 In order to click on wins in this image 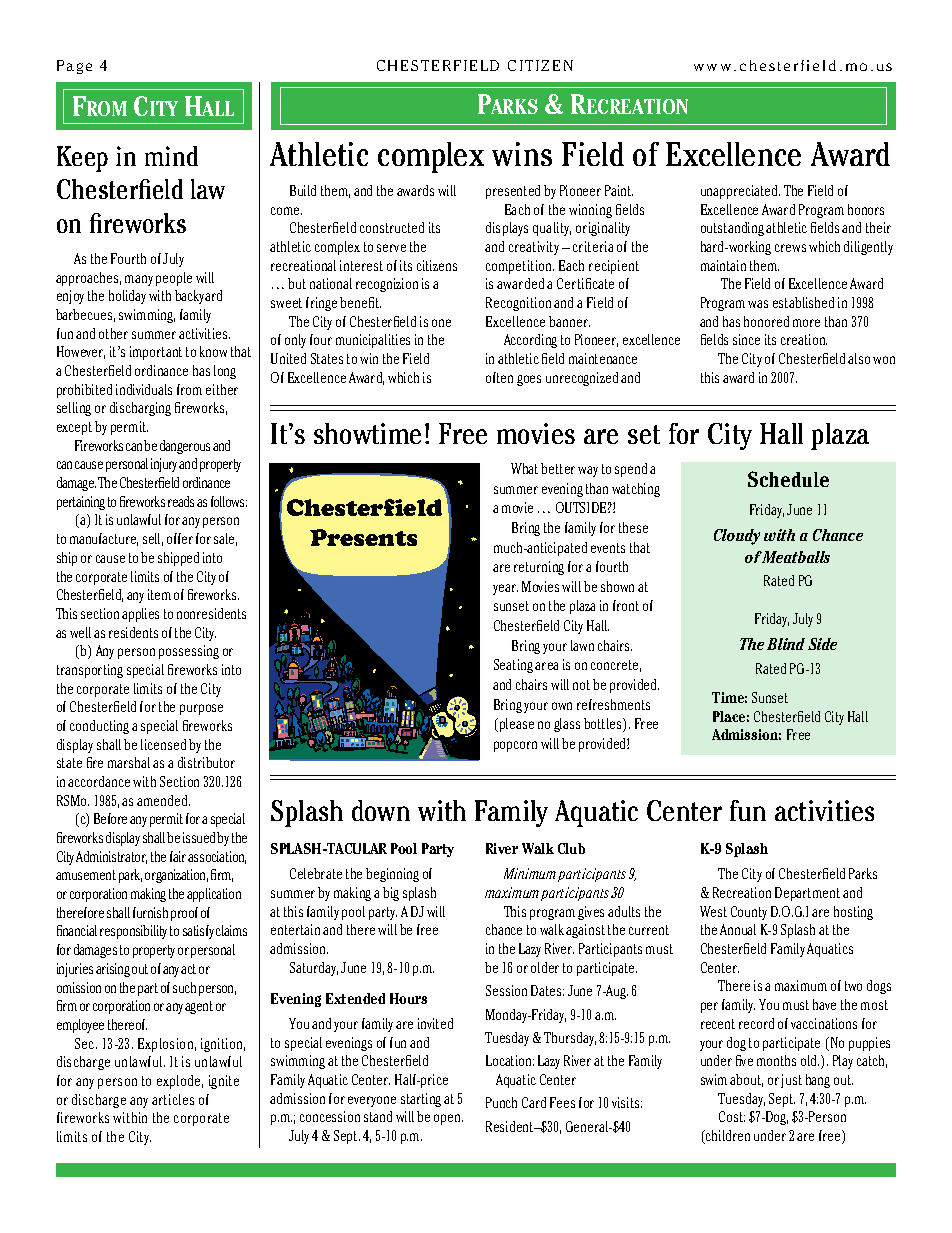, I will do `click(522, 154)`.
